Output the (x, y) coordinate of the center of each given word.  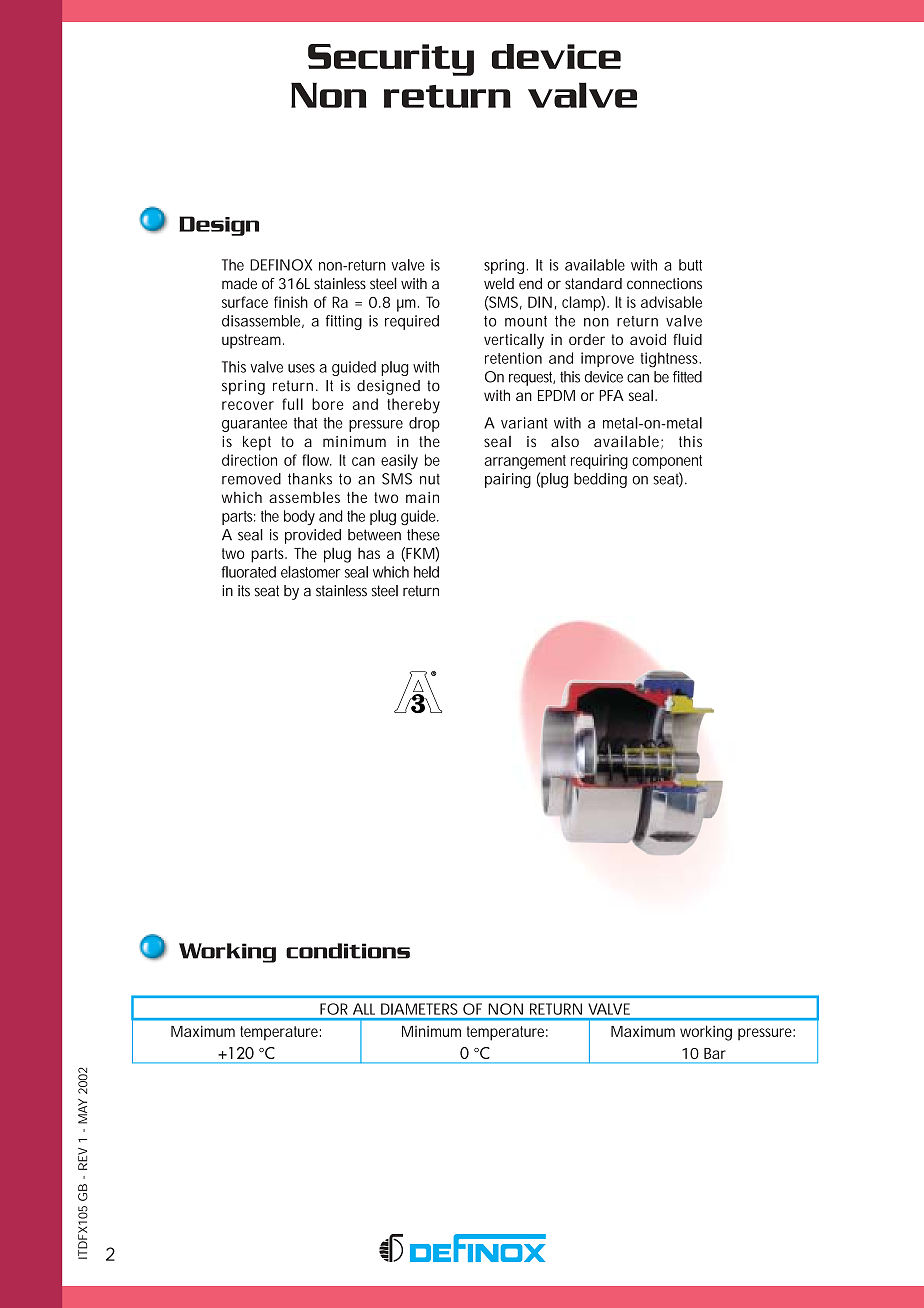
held (426, 572)
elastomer (311, 572)
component (667, 462)
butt (690, 265)
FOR (334, 1009)
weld (499, 283)
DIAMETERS (419, 1009)
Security (391, 60)
